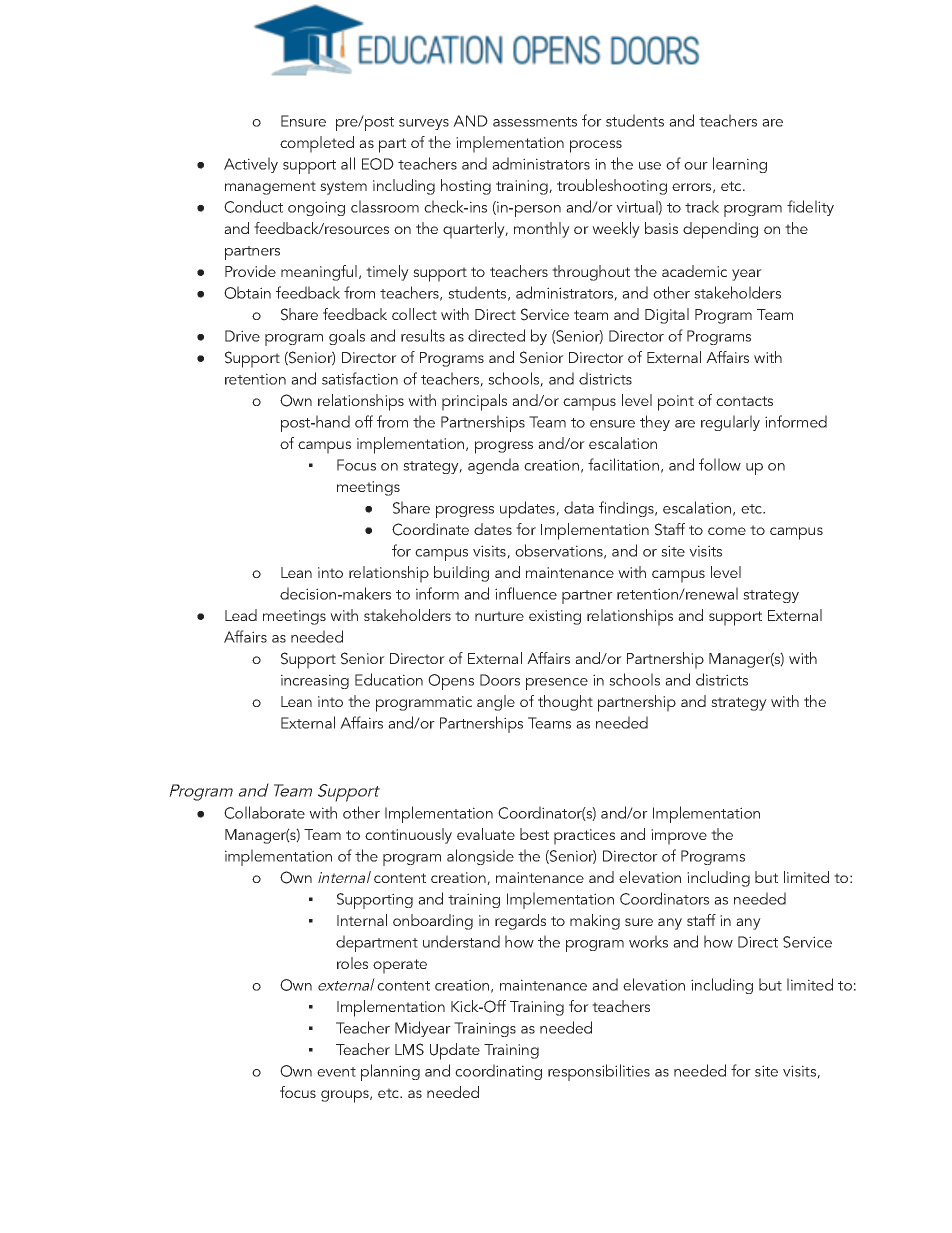  I want to click on completed, so click(317, 144).
